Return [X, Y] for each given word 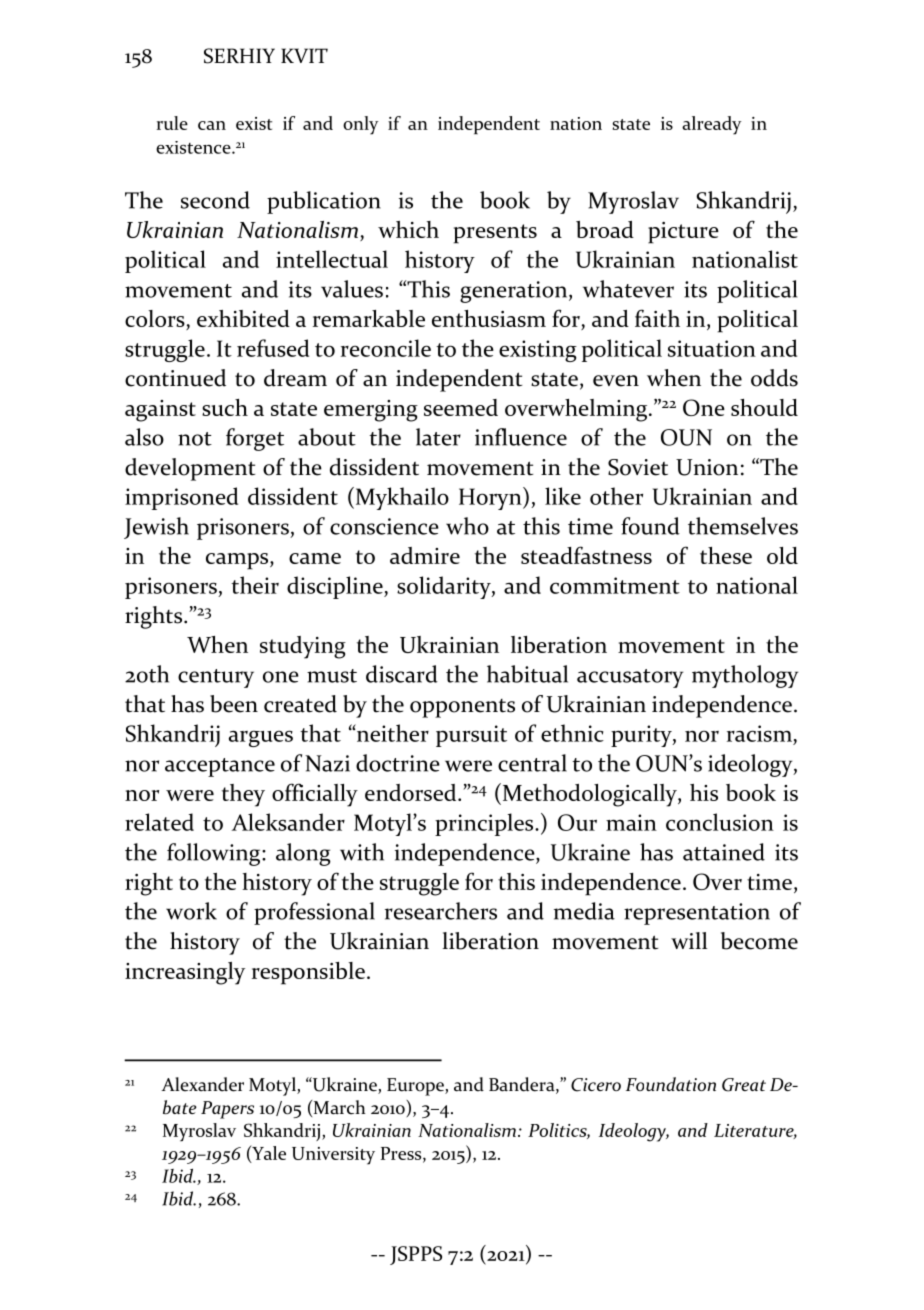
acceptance [220, 767]
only [360, 125]
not [195, 439]
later [438, 437]
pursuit [471, 736]
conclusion [720, 822]
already [711, 125]
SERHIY [239, 56]
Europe [416, 1087]
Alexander [202, 1084]
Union [707, 467]
